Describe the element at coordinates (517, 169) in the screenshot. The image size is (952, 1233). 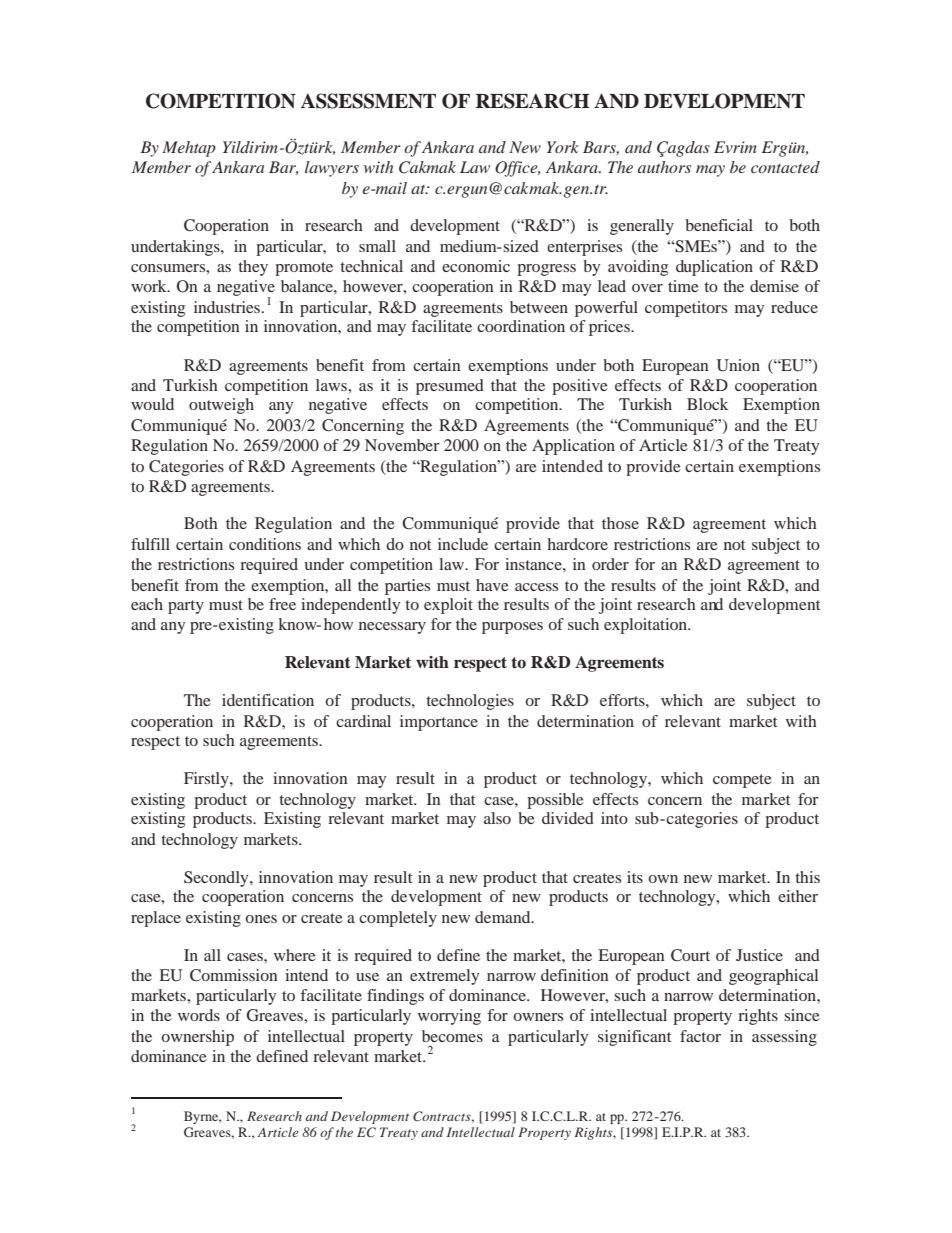
I see `Office` at that location.
